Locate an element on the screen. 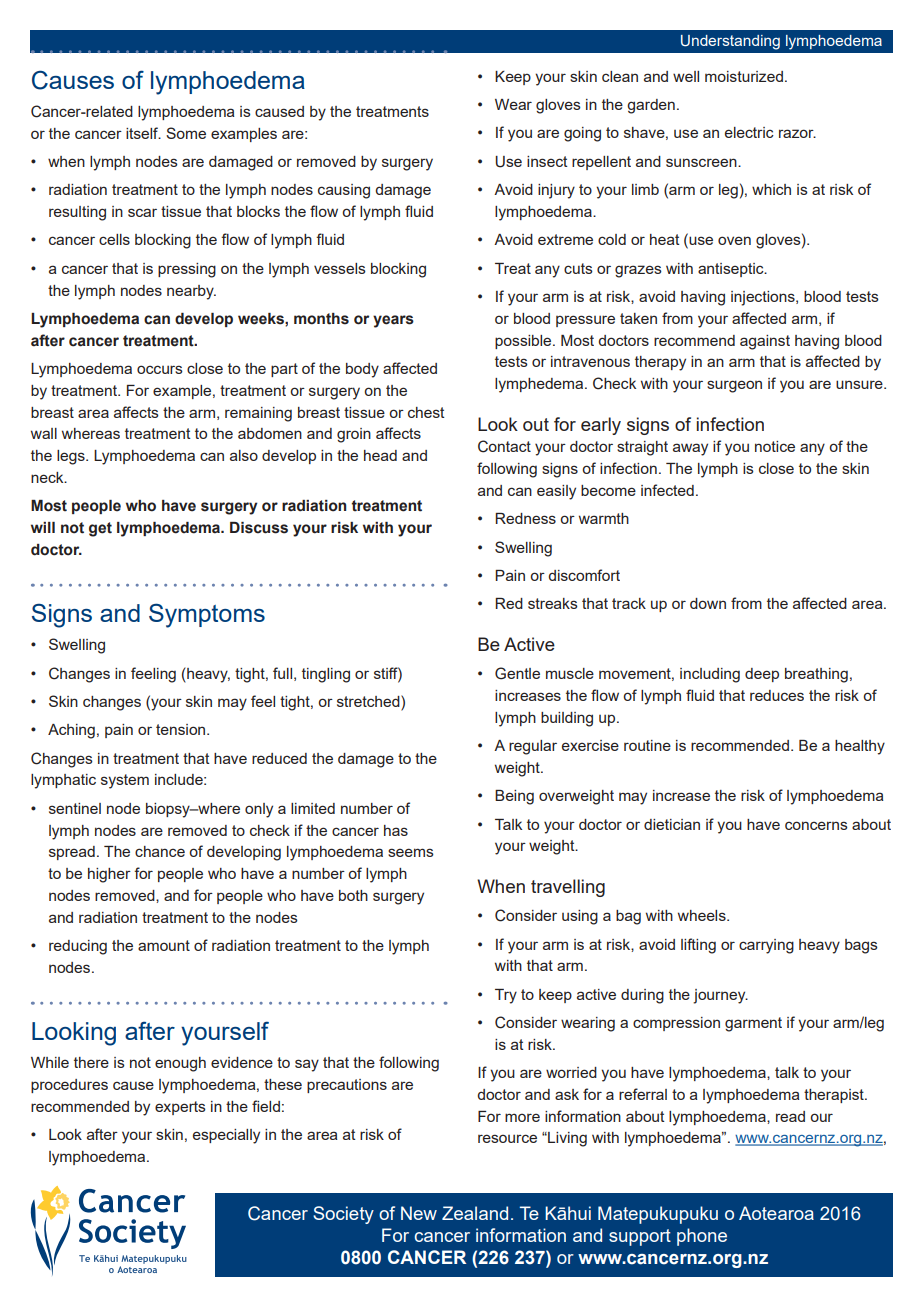 Image resolution: width=924 pixels, height=1308 pixels. going is located at coordinates (582, 134).
